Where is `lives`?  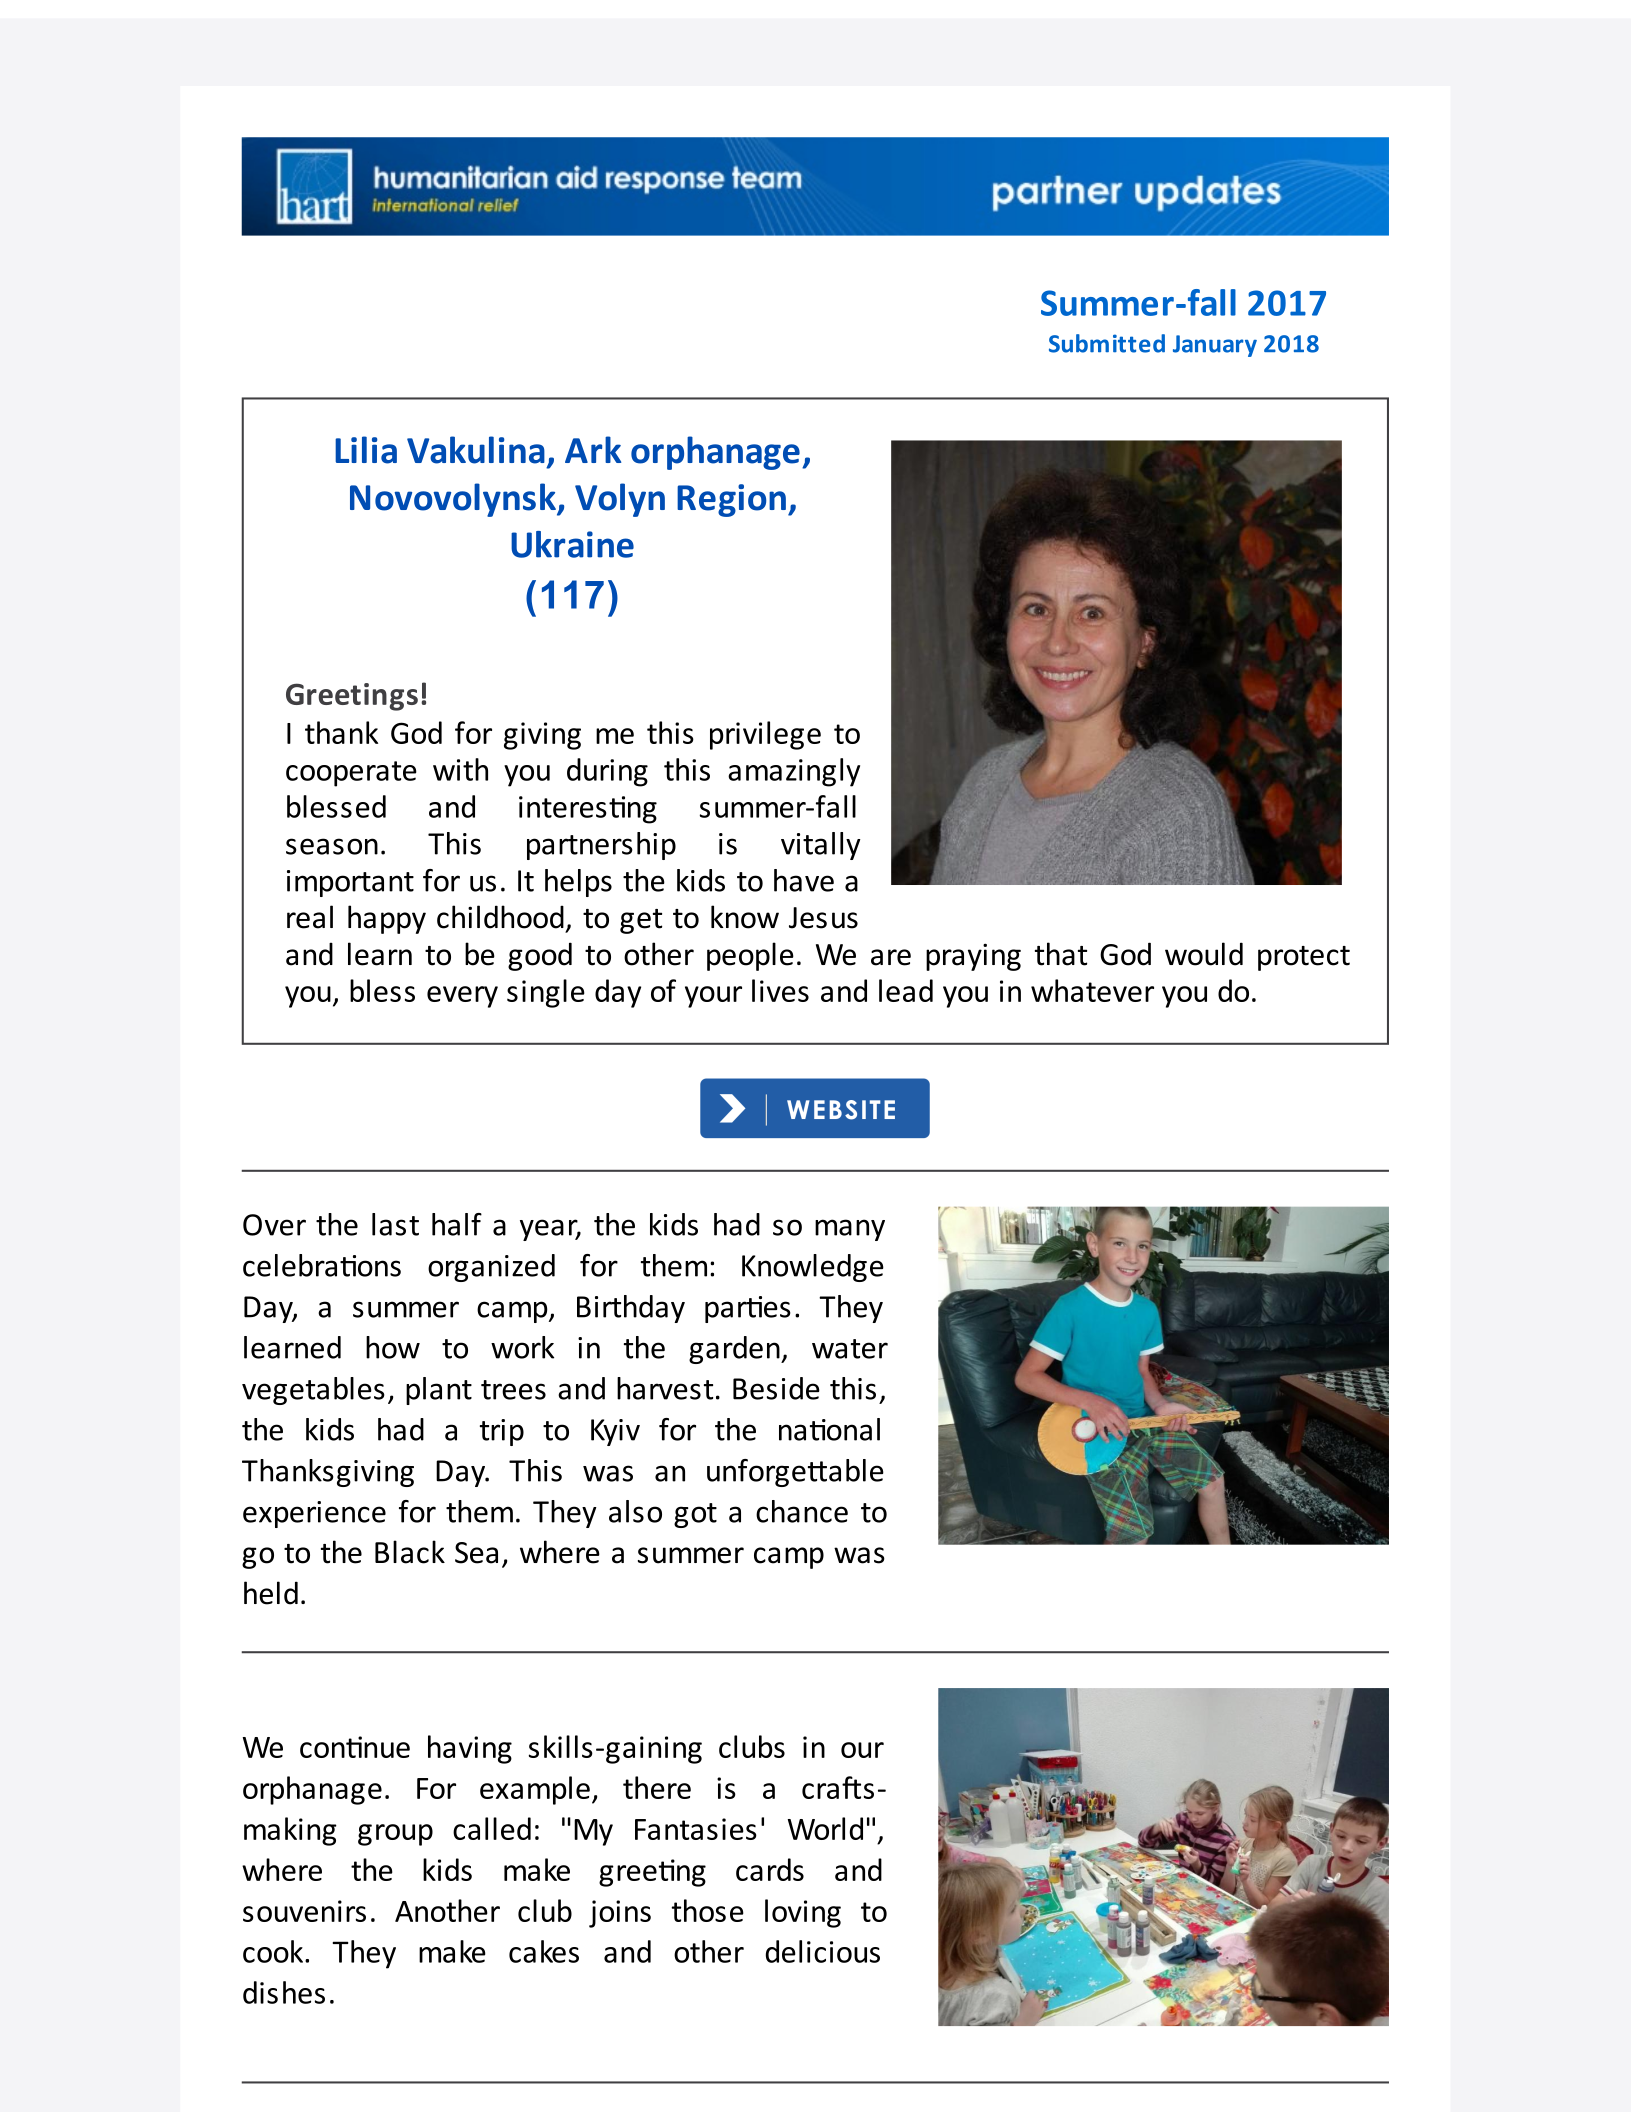
lives is located at coordinates (780, 990).
